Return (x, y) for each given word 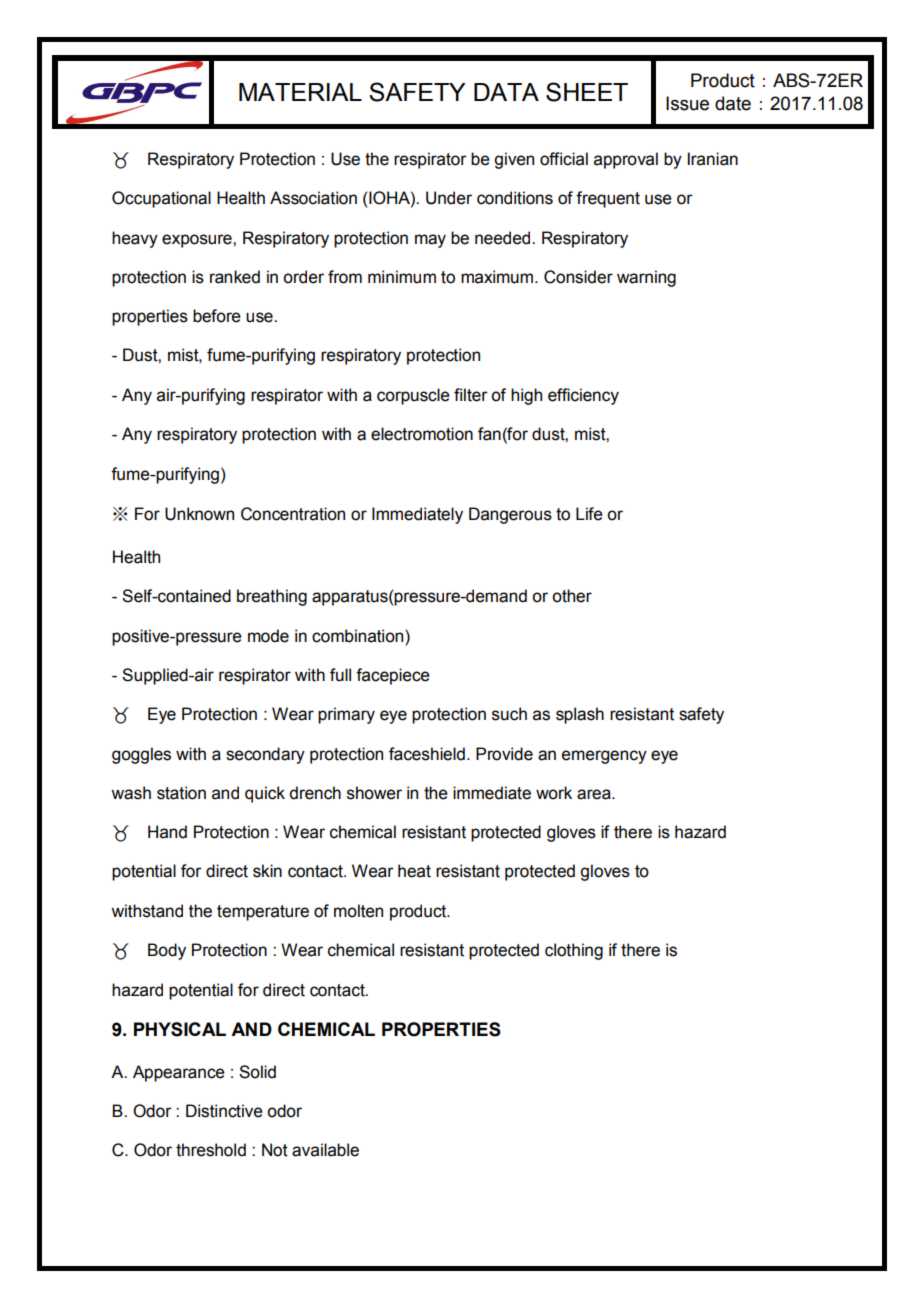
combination (359, 636)
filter (471, 395)
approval (626, 160)
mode (268, 636)
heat (414, 871)
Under (449, 198)
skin (267, 871)
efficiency (583, 396)
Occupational (161, 199)
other (572, 596)
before (217, 316)
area (595, 794)
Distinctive (224, 1111)
